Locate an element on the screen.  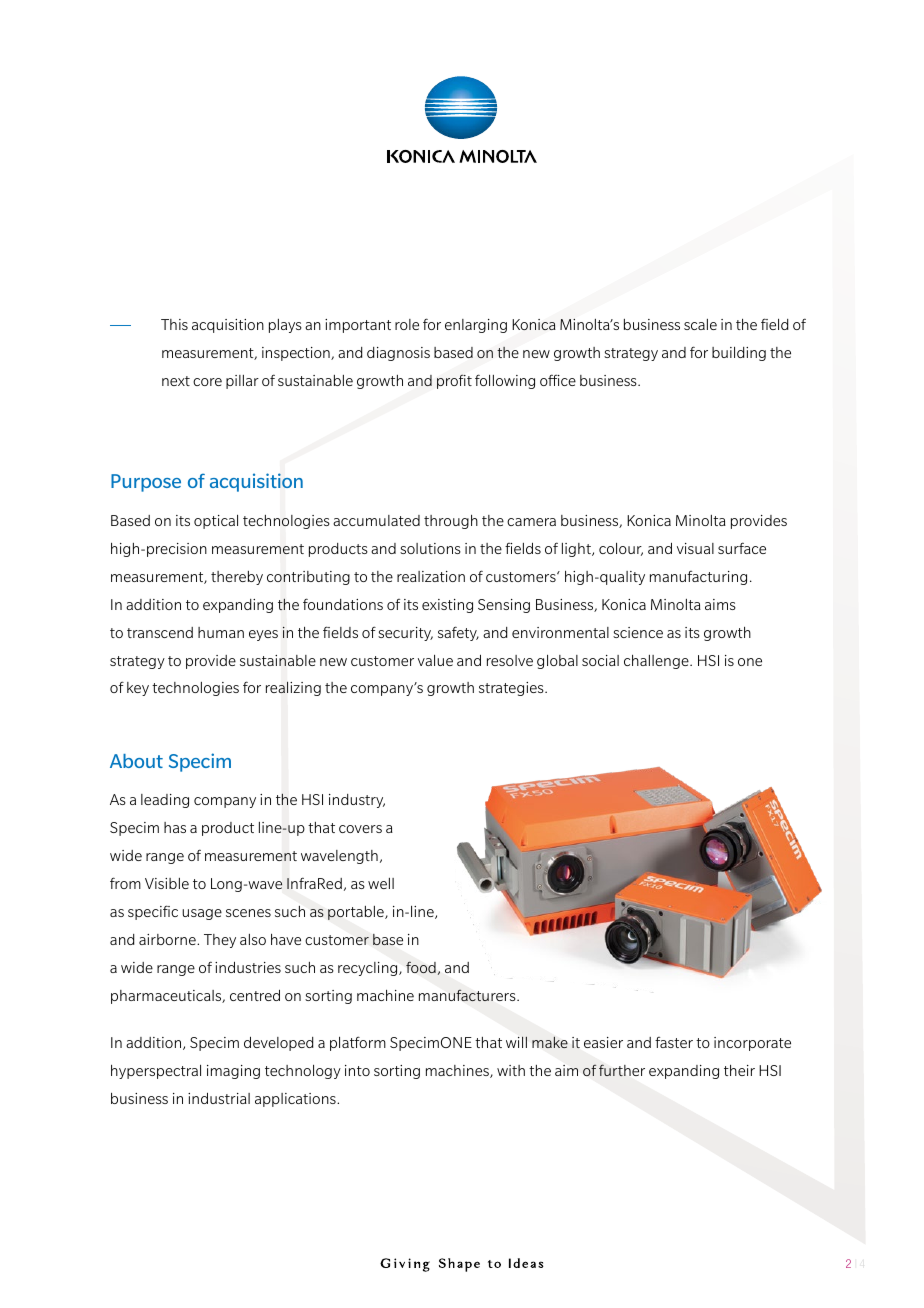
through is located at coordinates (451, 522).
